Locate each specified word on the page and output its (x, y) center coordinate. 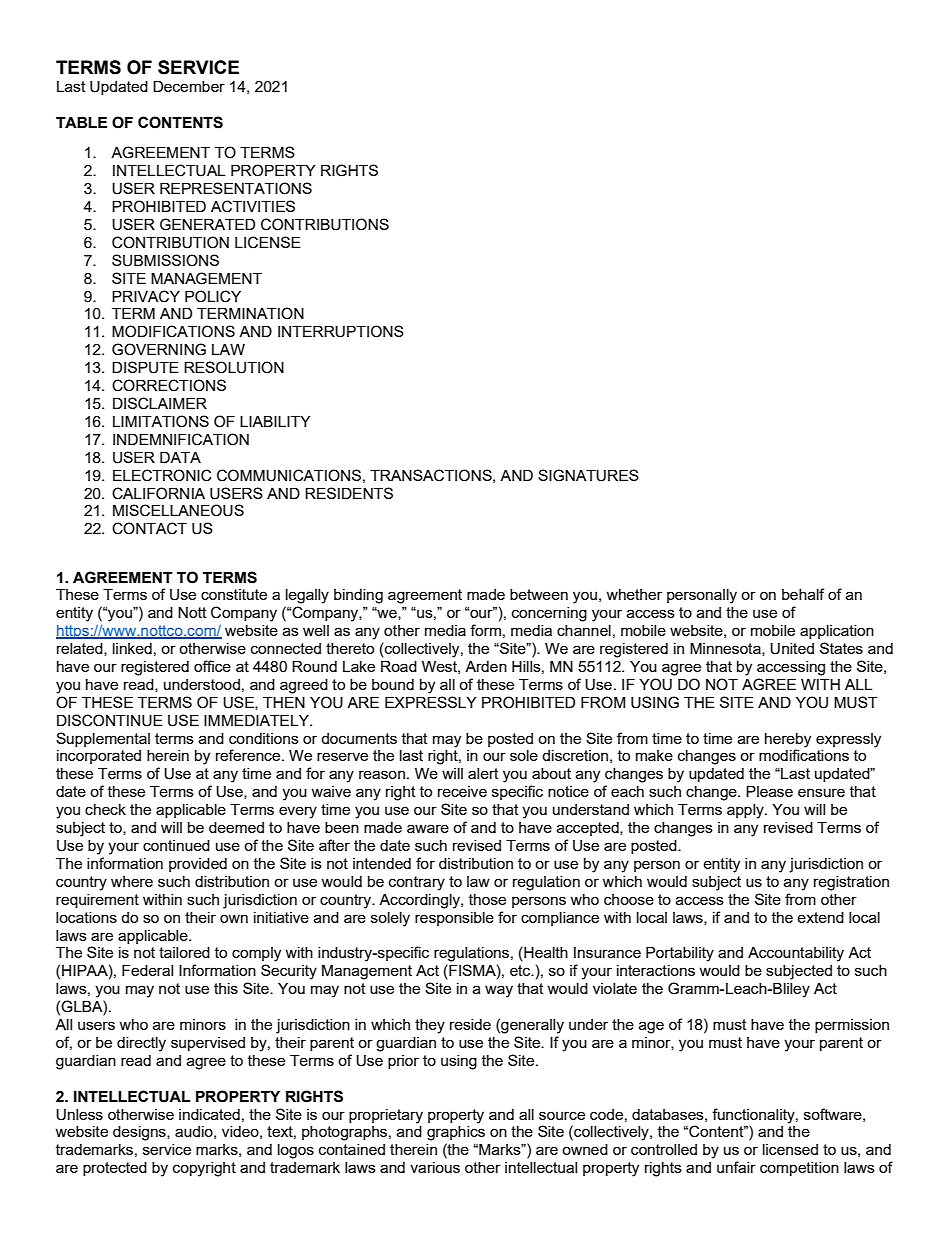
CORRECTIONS (169, 385)
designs (140, 1133)
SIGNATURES (588, 475)
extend (820, 917)
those (487, 899)
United (792, 649)
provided (198, 865)
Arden (486, 666)
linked (132, 648)
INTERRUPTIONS (341, 331)
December (189, 86)
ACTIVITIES (253, 206)
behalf (803, 594)
